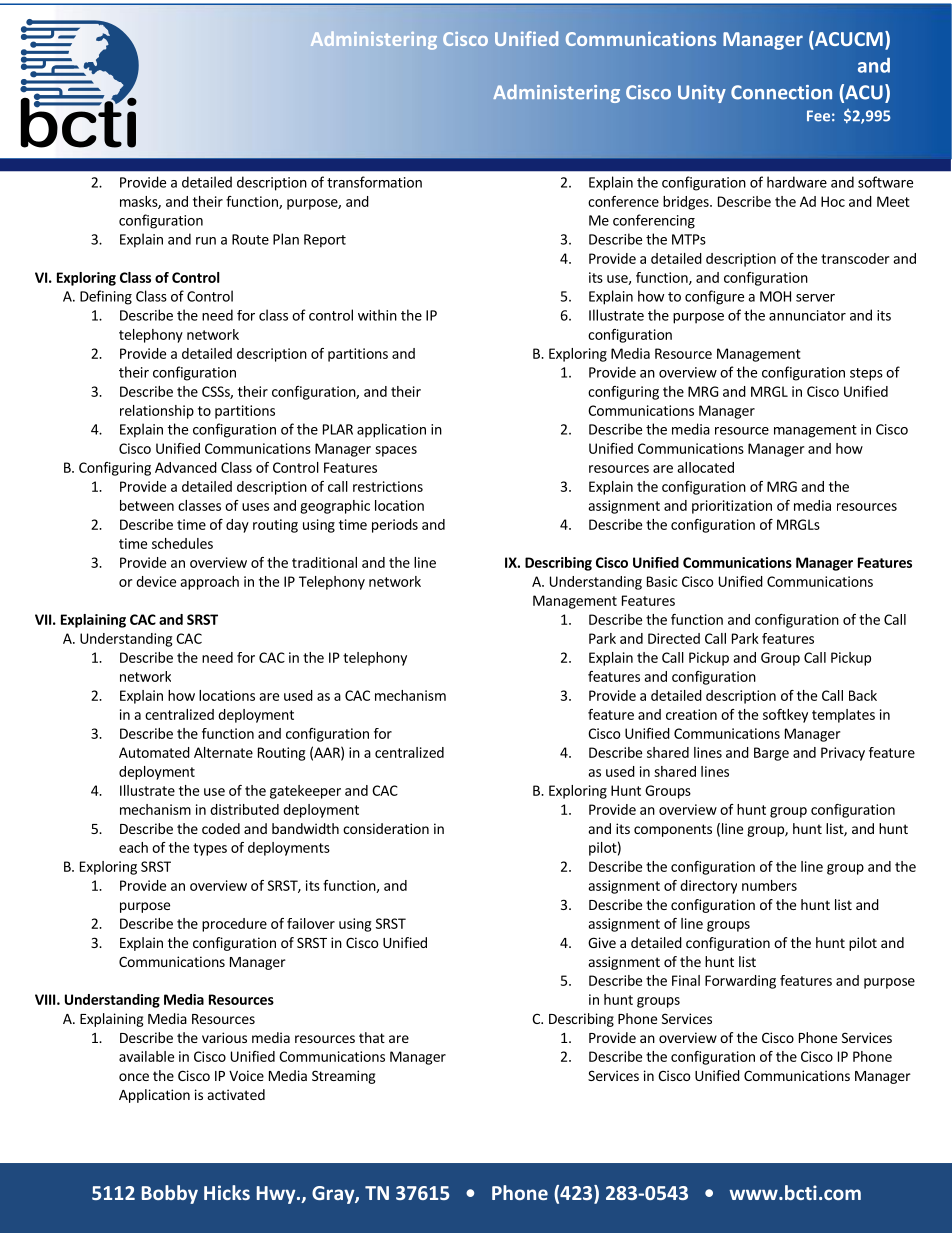 Image resolution: width=952 pixels, height=1233 pixels. What do you see at coordinates (781, 92) in the document?
I see `Connection` at bounding box center [781, 92].
